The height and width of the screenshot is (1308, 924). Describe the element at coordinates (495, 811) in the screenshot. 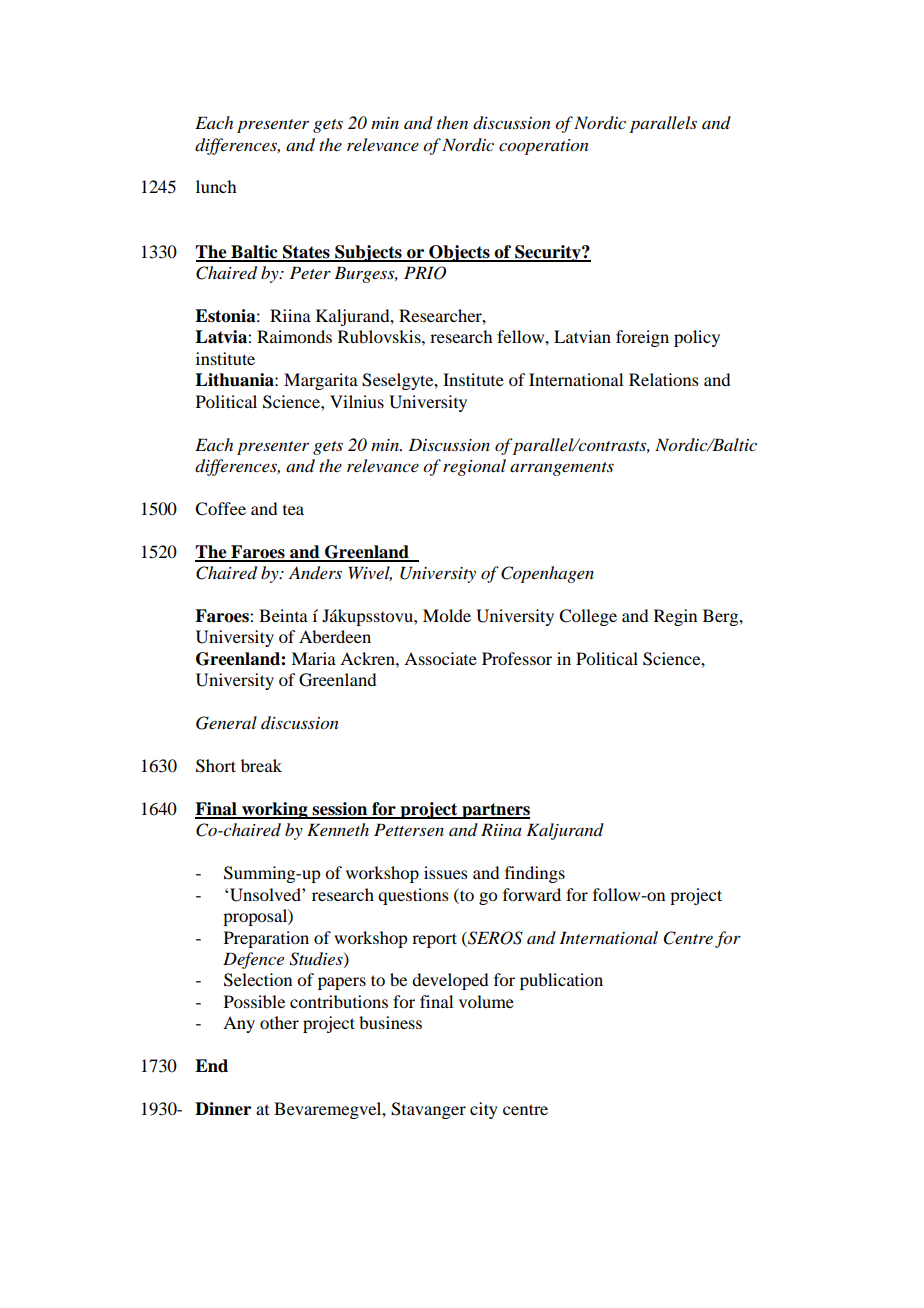

I see `partners` at that location.
